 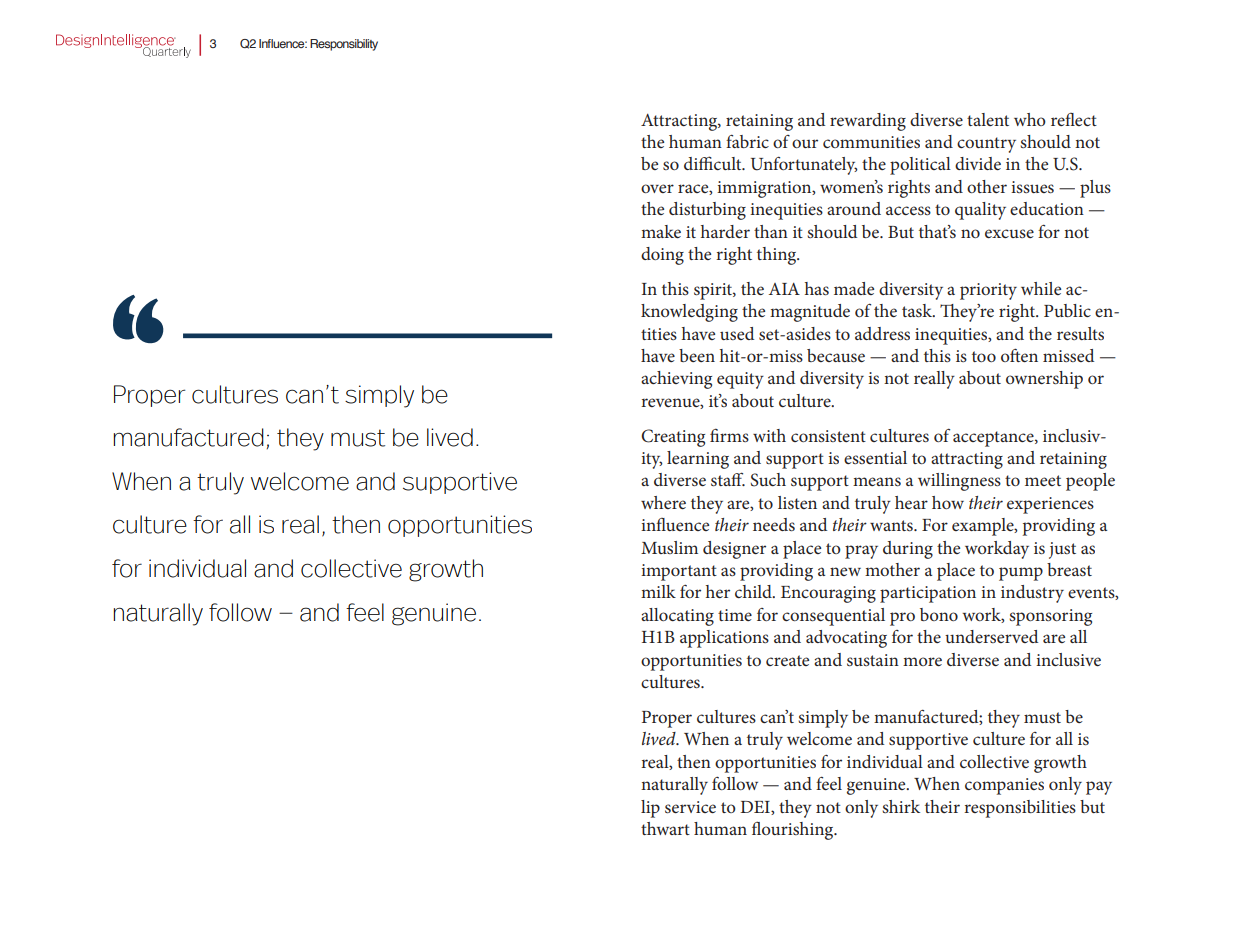 What do you see at coordinates (747, 141) in the page?
I see `fabric` at bounding box center [747, 141].
